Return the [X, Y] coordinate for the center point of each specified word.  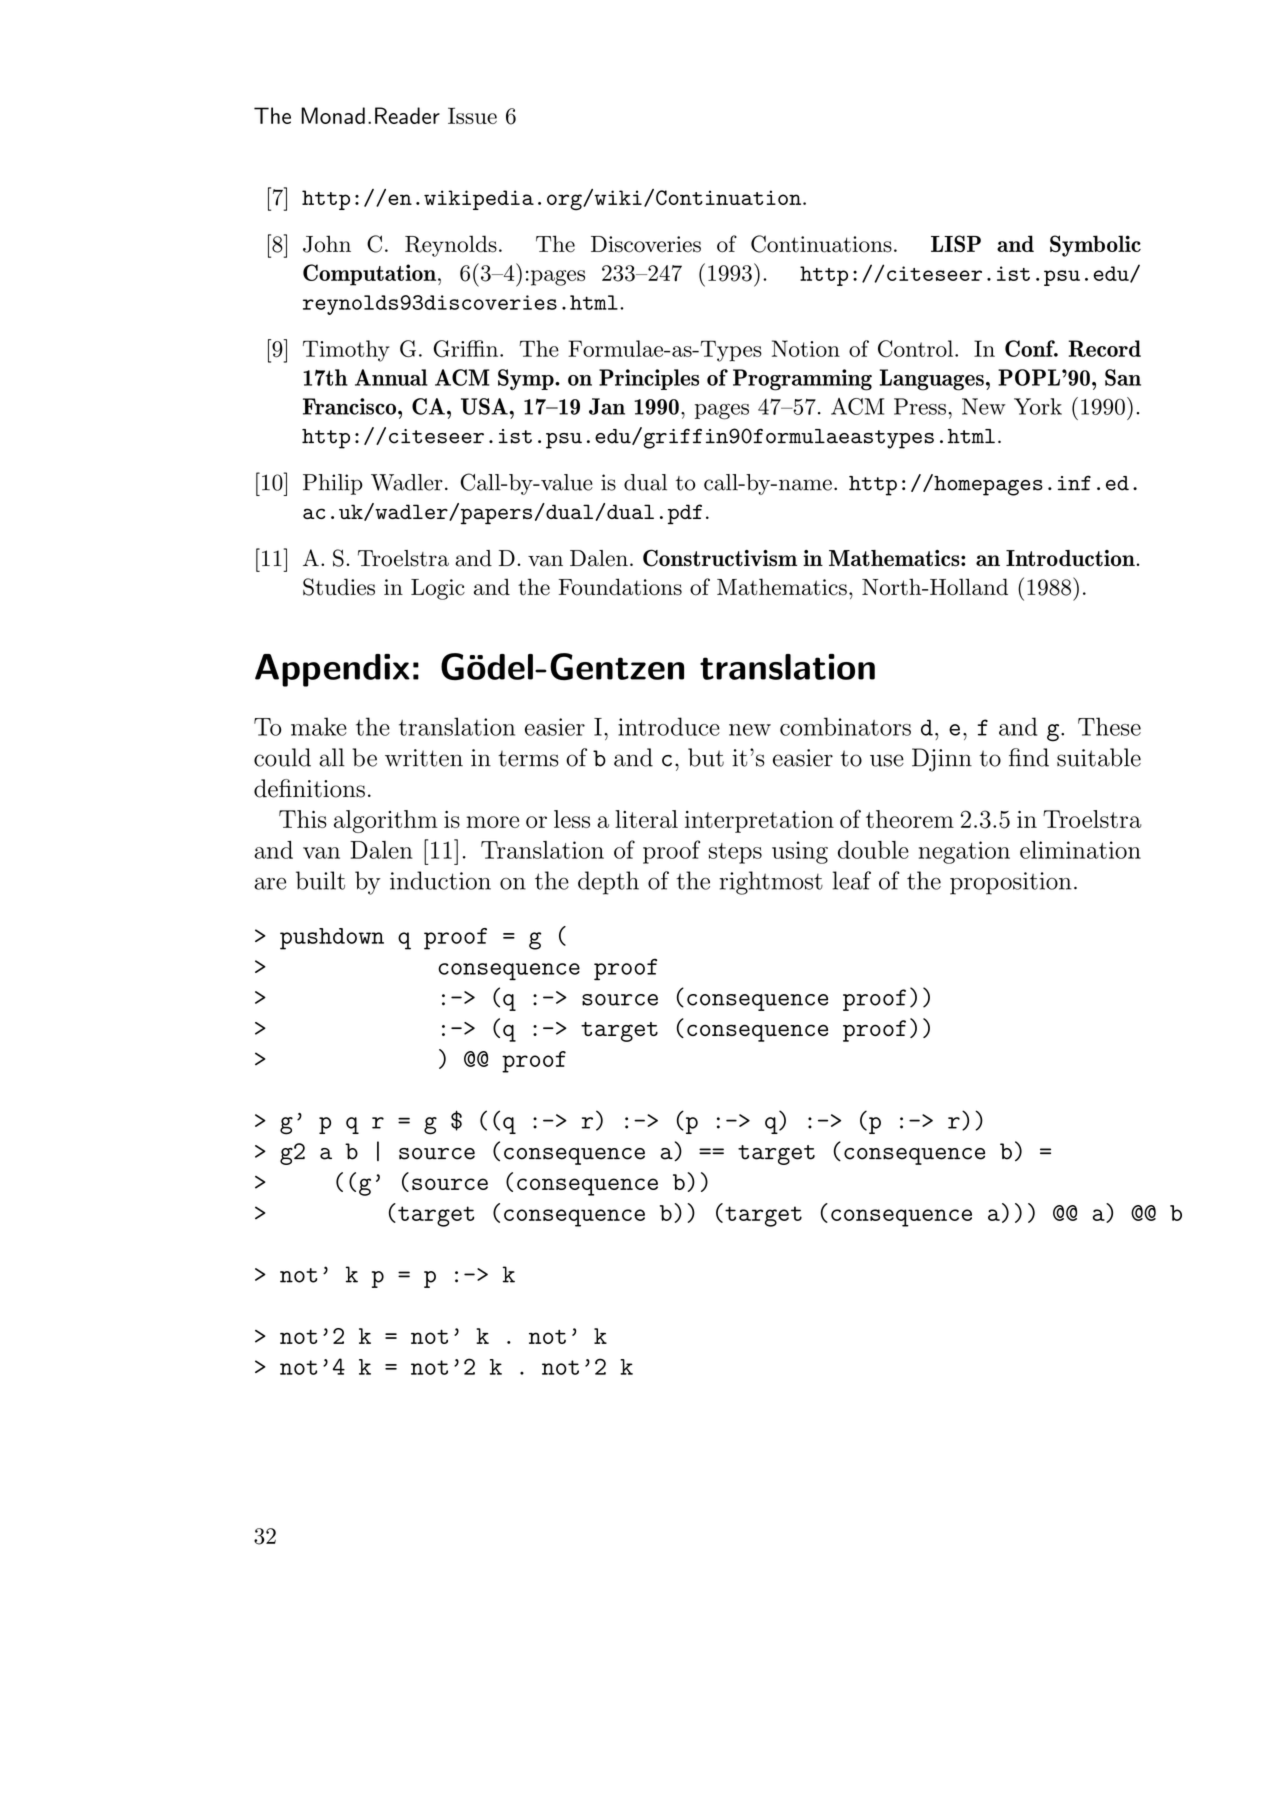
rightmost [771, 883]
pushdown [332, 939]
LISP [956, 243]
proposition [1011, 883]
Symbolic [1095, 246]
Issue [472, 115]
